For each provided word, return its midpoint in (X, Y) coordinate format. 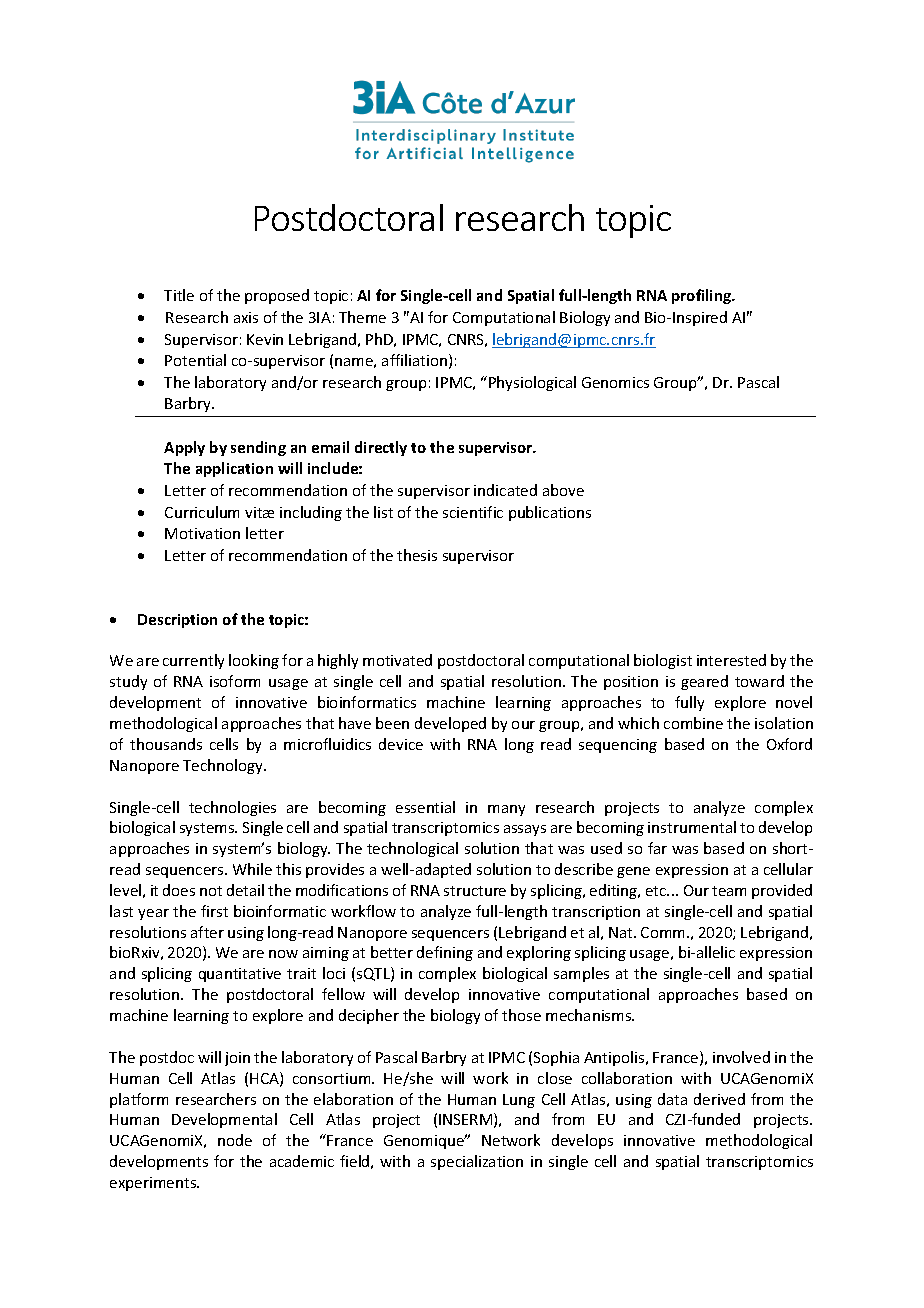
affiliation (414, 360)
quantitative (240, 975)
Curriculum (202, 512)
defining (445, 953)
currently (193, 661)
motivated (397, 660)
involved (741, 1057)
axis (246, 317)
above (563, 490)
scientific (473, 512)
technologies (232, 808)
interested (731, 660)
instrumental (692, 827)
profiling (702, 296)
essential (425, 807)
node (235, 1140)
